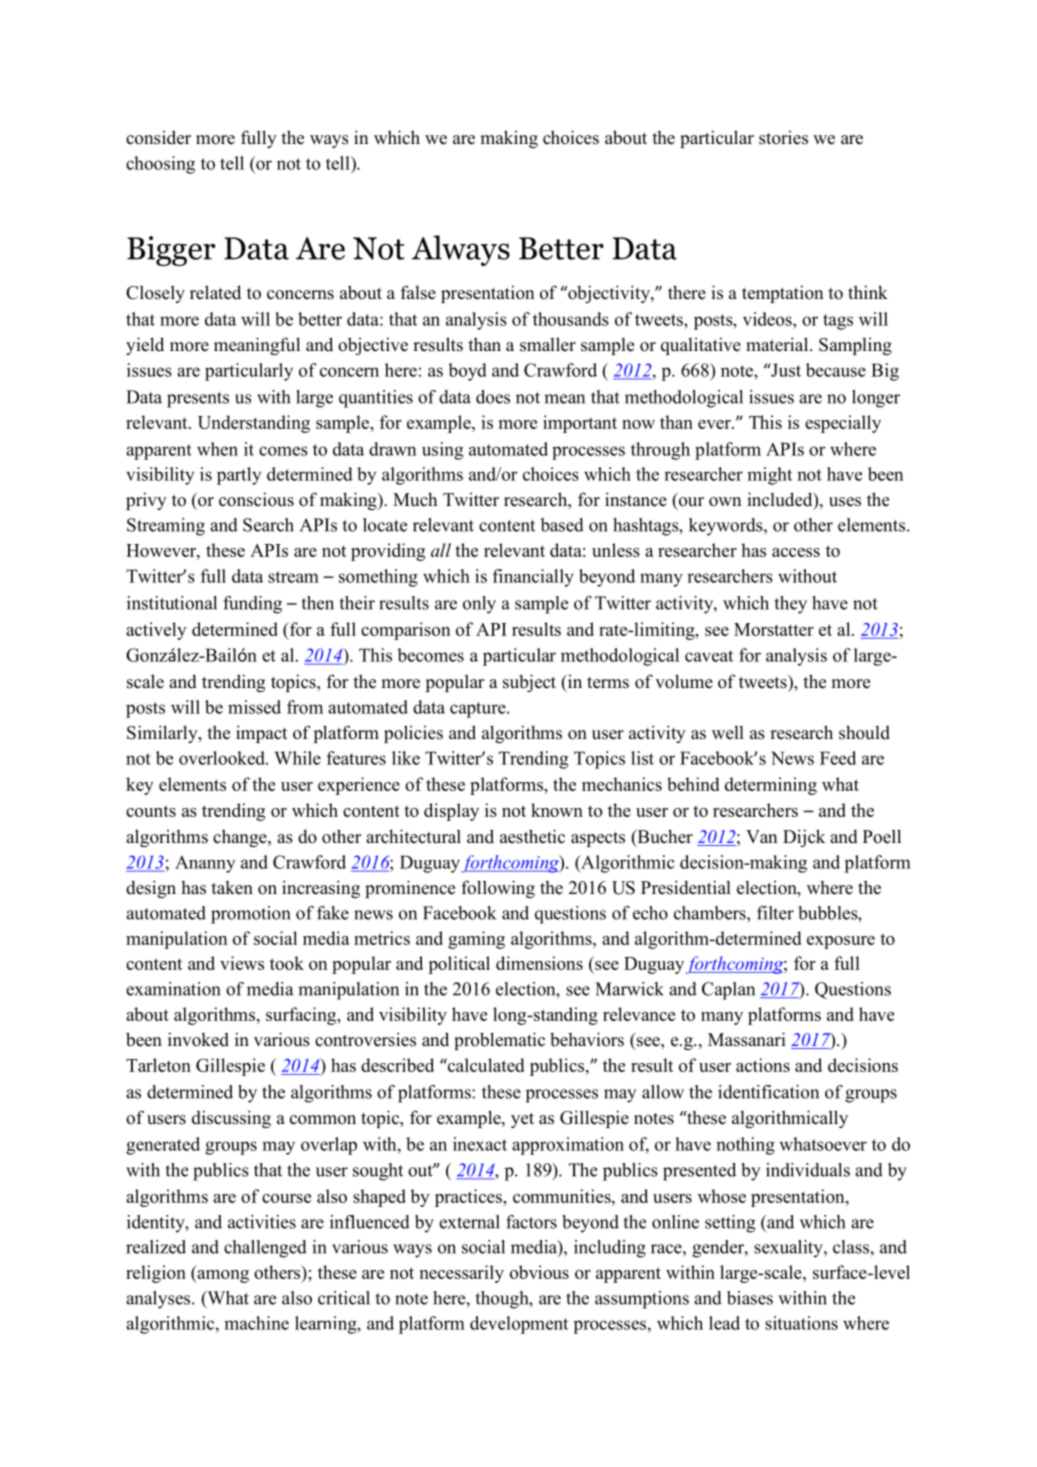 Image resolution: width=1037 pixels, height=1467 pixels. Describe the element at coordinates (783, 138) in the page. I see `stories` at that location.
